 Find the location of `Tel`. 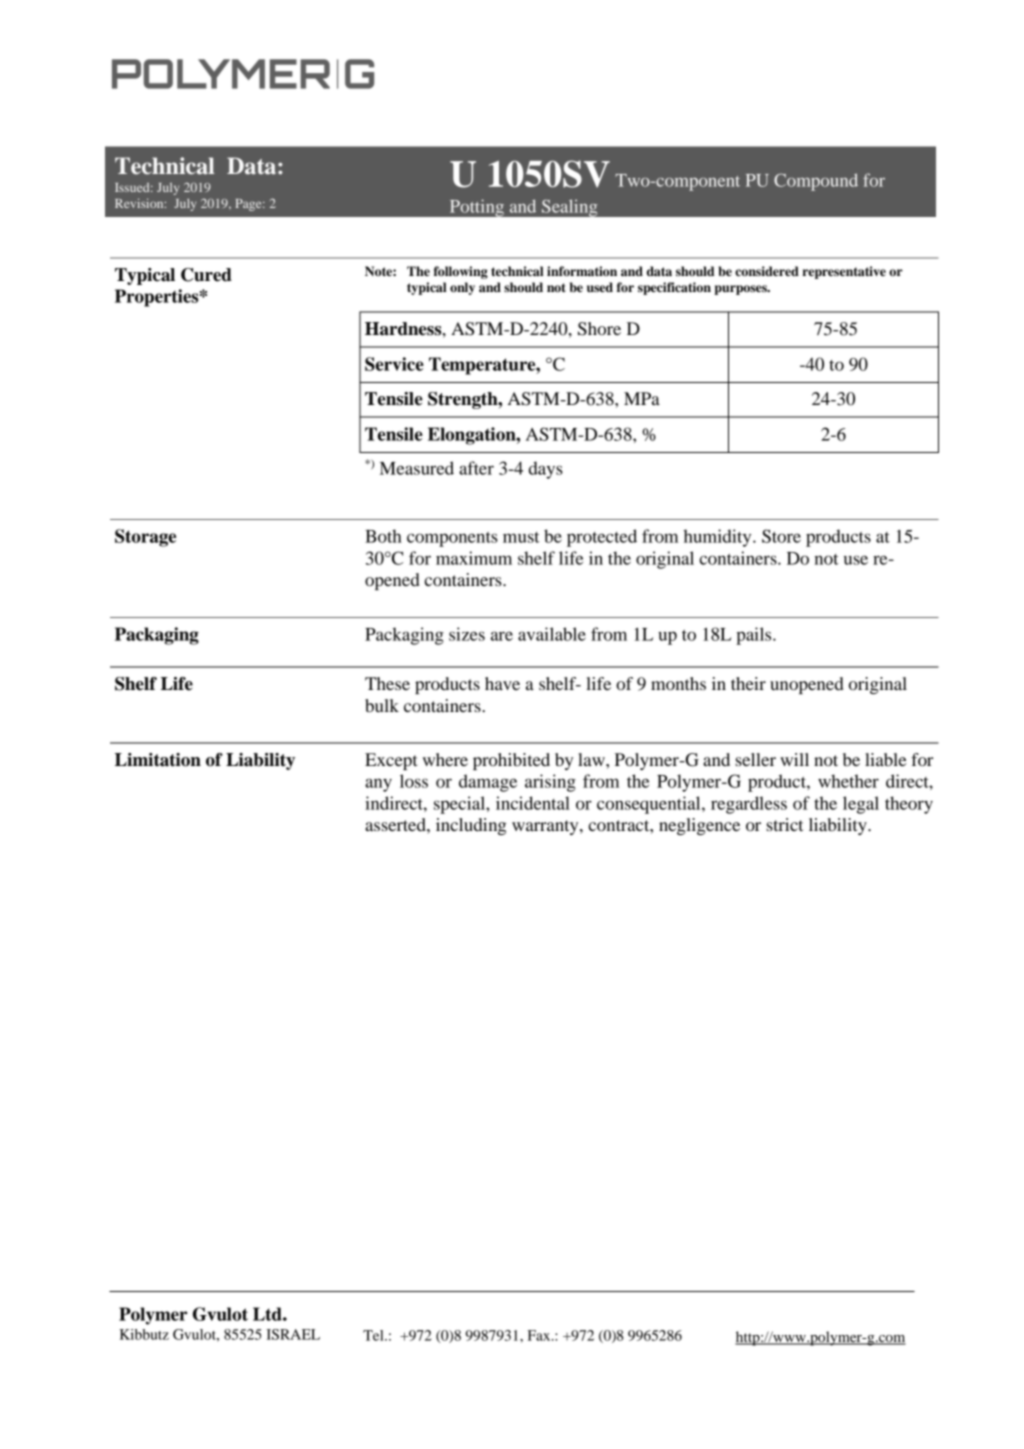

Tel is located at coordinates (374, 1335).
